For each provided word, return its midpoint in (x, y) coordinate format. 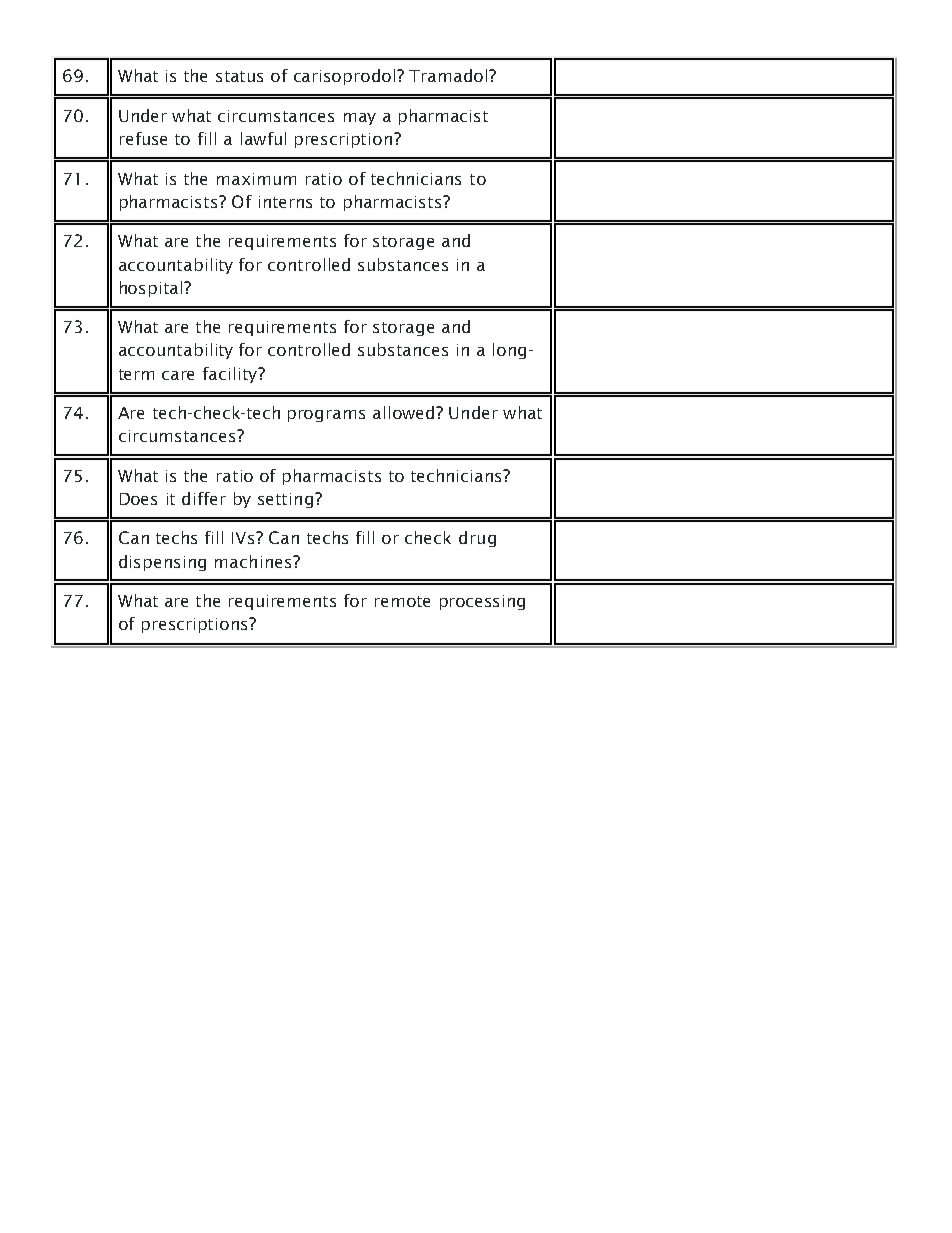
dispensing (162, 563)
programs (326, 416)
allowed (403, 412)
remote (402, 601)
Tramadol (449, 75)
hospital (152, 289)
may (360, 119)
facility (231, 375)
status (239, 76)
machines (254, 561)
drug (477, 539)
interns (285, 202)
